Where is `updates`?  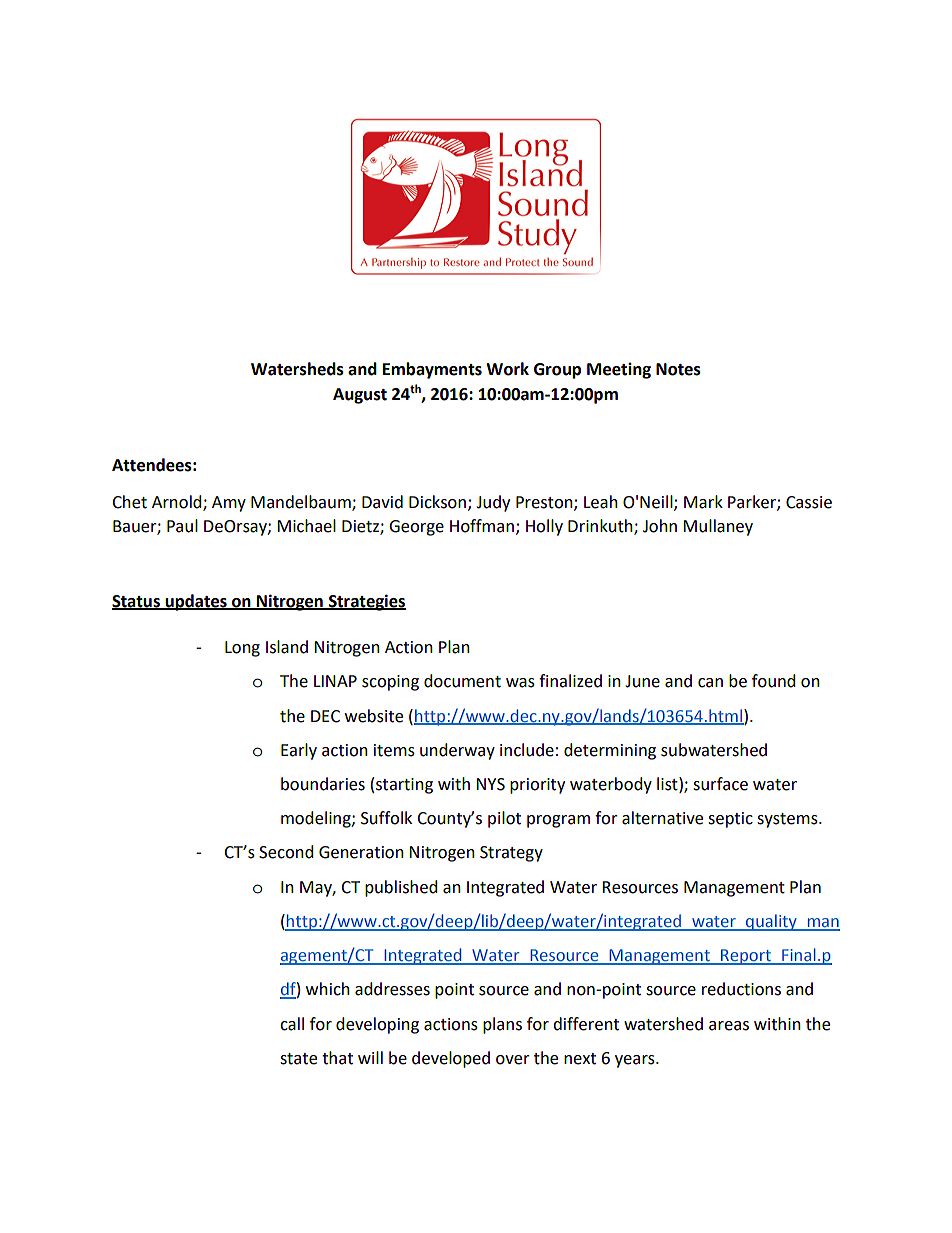 updates is located at coordinates (196, 602).
